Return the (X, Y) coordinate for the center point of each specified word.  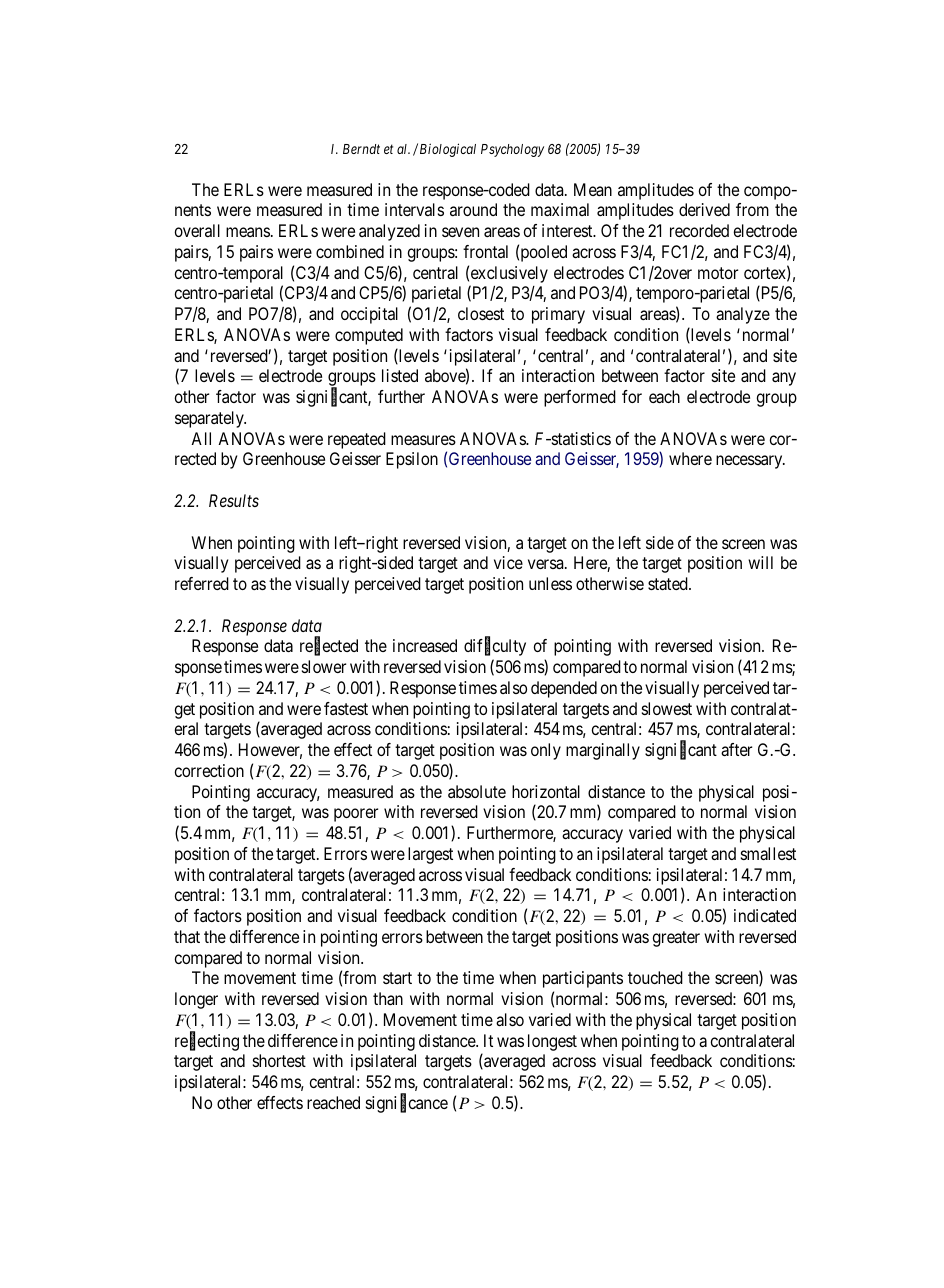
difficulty (495, 647)
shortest (279, 1060)
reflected (329, 646)
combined (350, 251)
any (784, 379)
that (187, 936)
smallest (768, 853)
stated (669, 583)
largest (430, 855)
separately (210, 419)
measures (423, 440)
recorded (699, 230)
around (473, 209)
